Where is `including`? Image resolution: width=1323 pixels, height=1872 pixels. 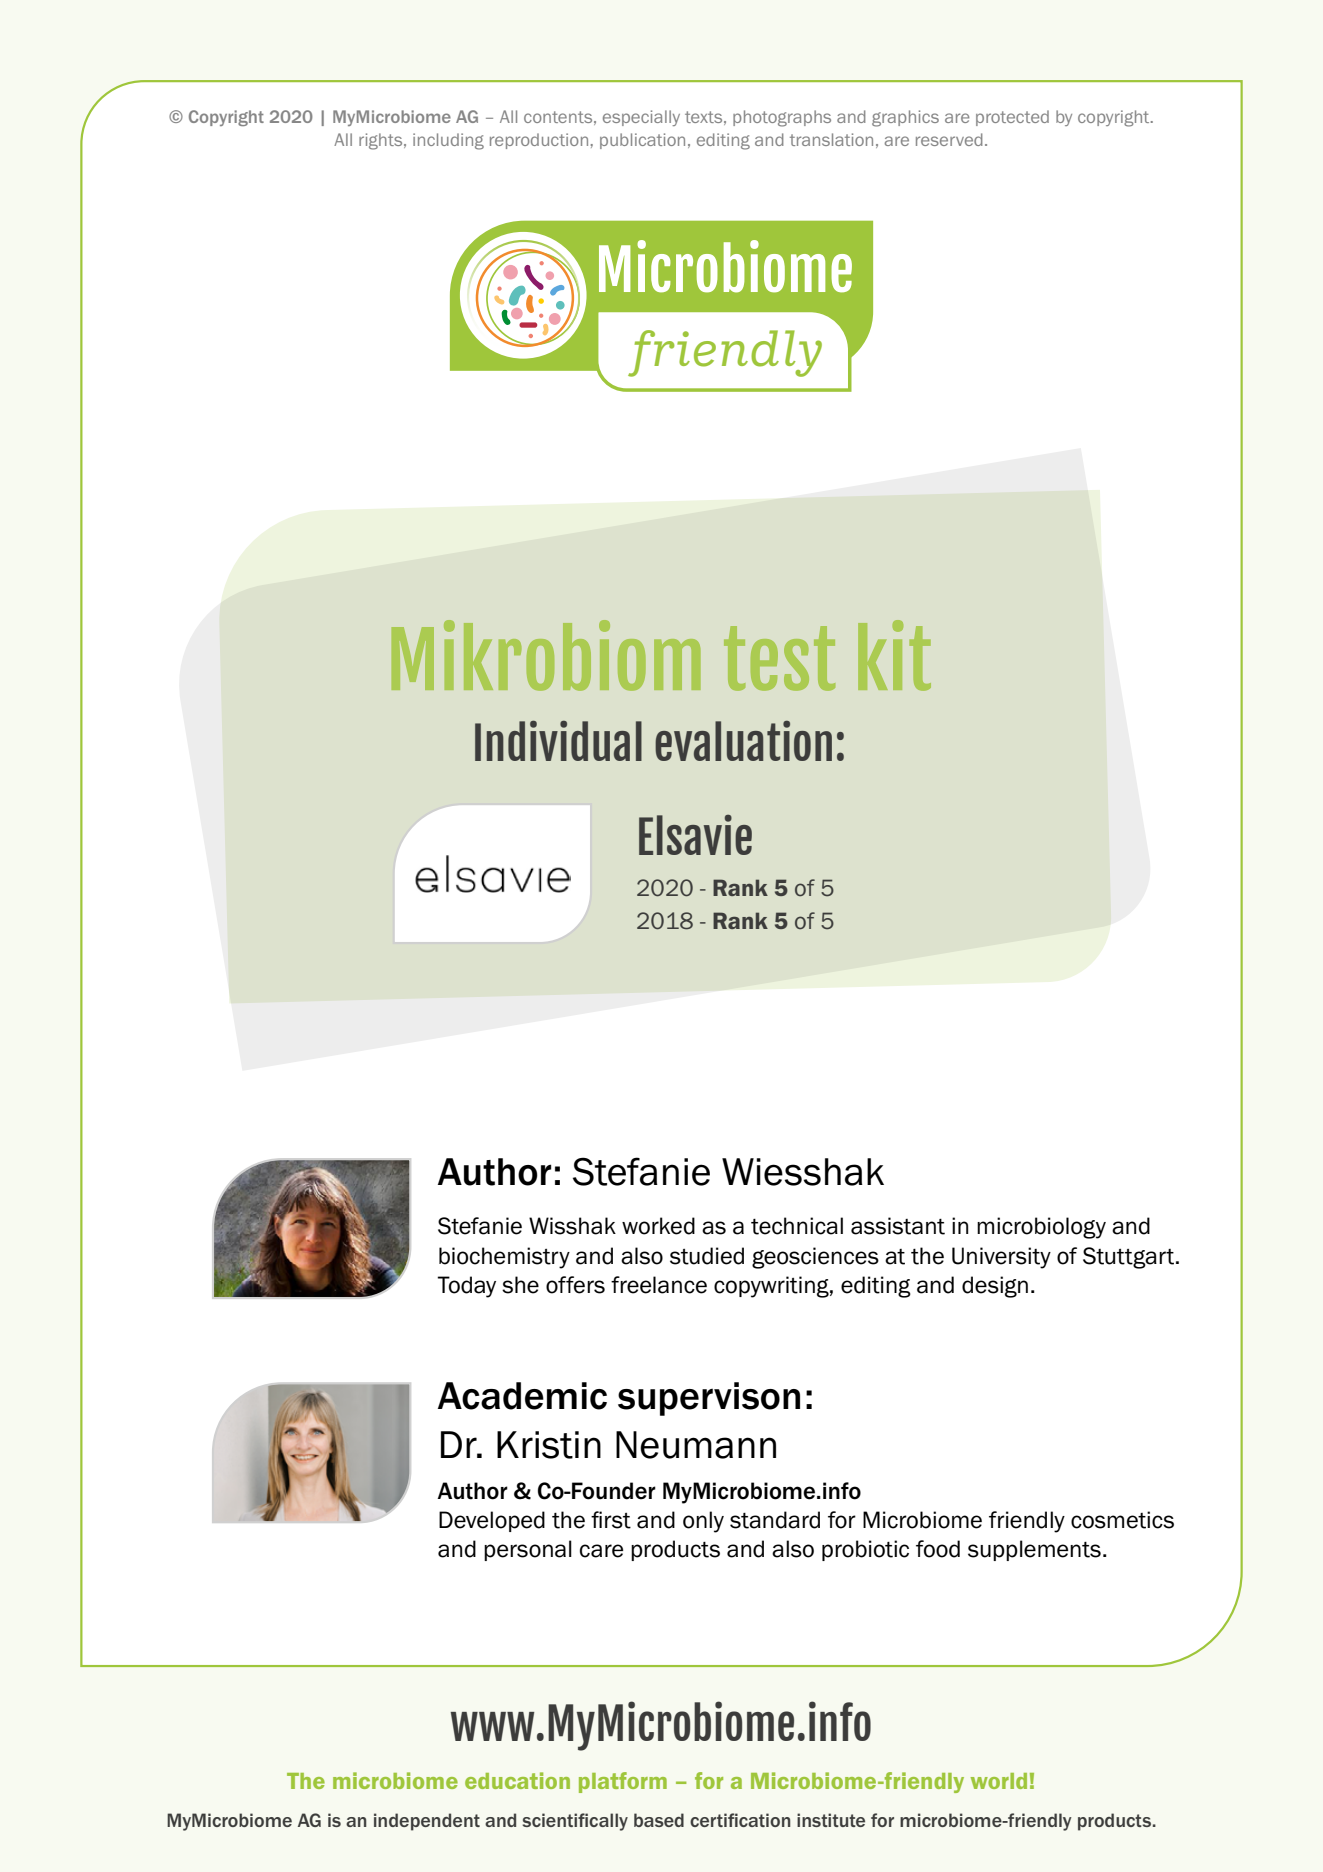 including is located at coordinates (448, 141).
